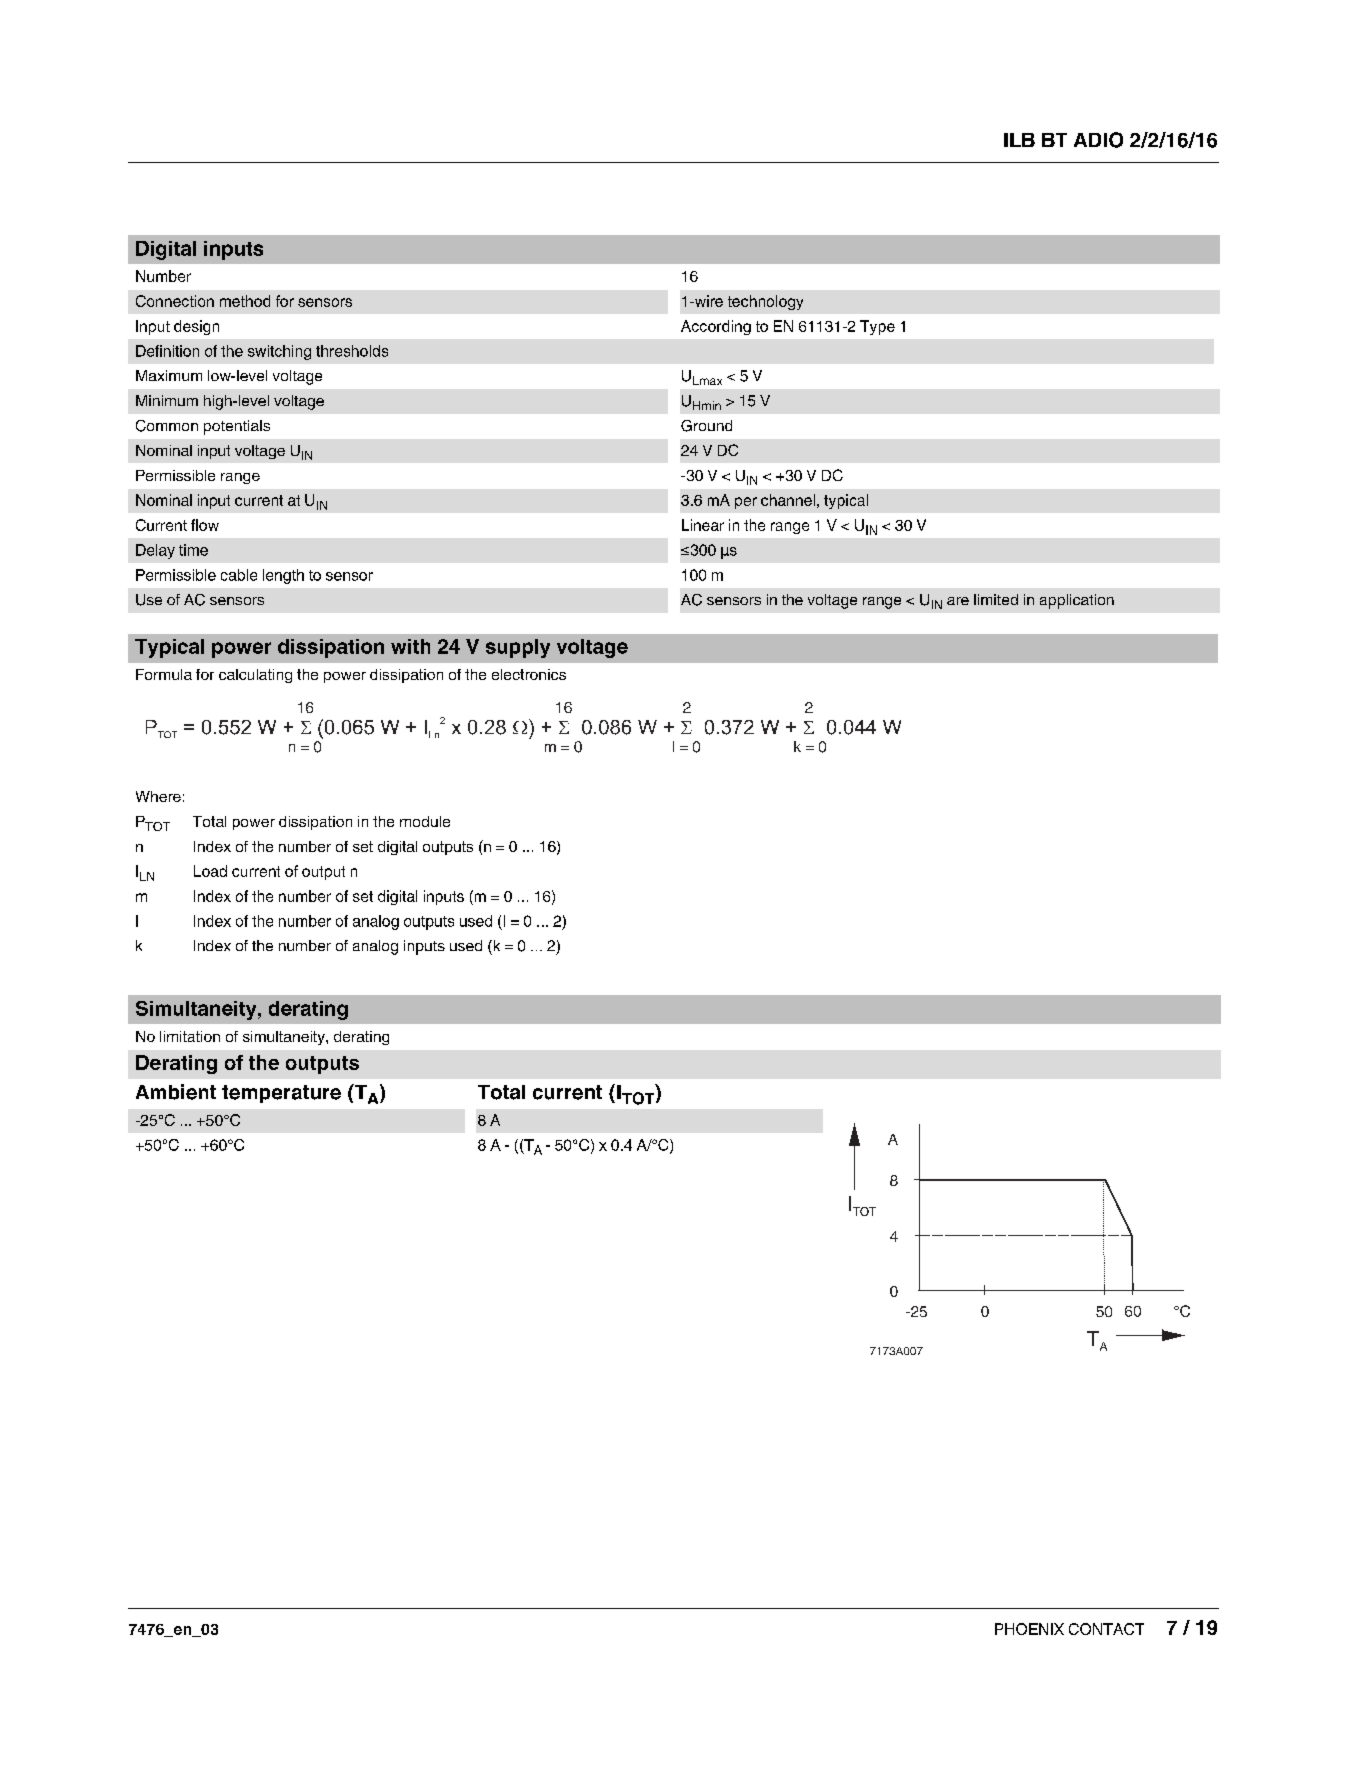 This screenshot has height=1787, width=1346. Describe the element at coordinates (190, 1036) in the screenshot. I see `limitation` at that location.
